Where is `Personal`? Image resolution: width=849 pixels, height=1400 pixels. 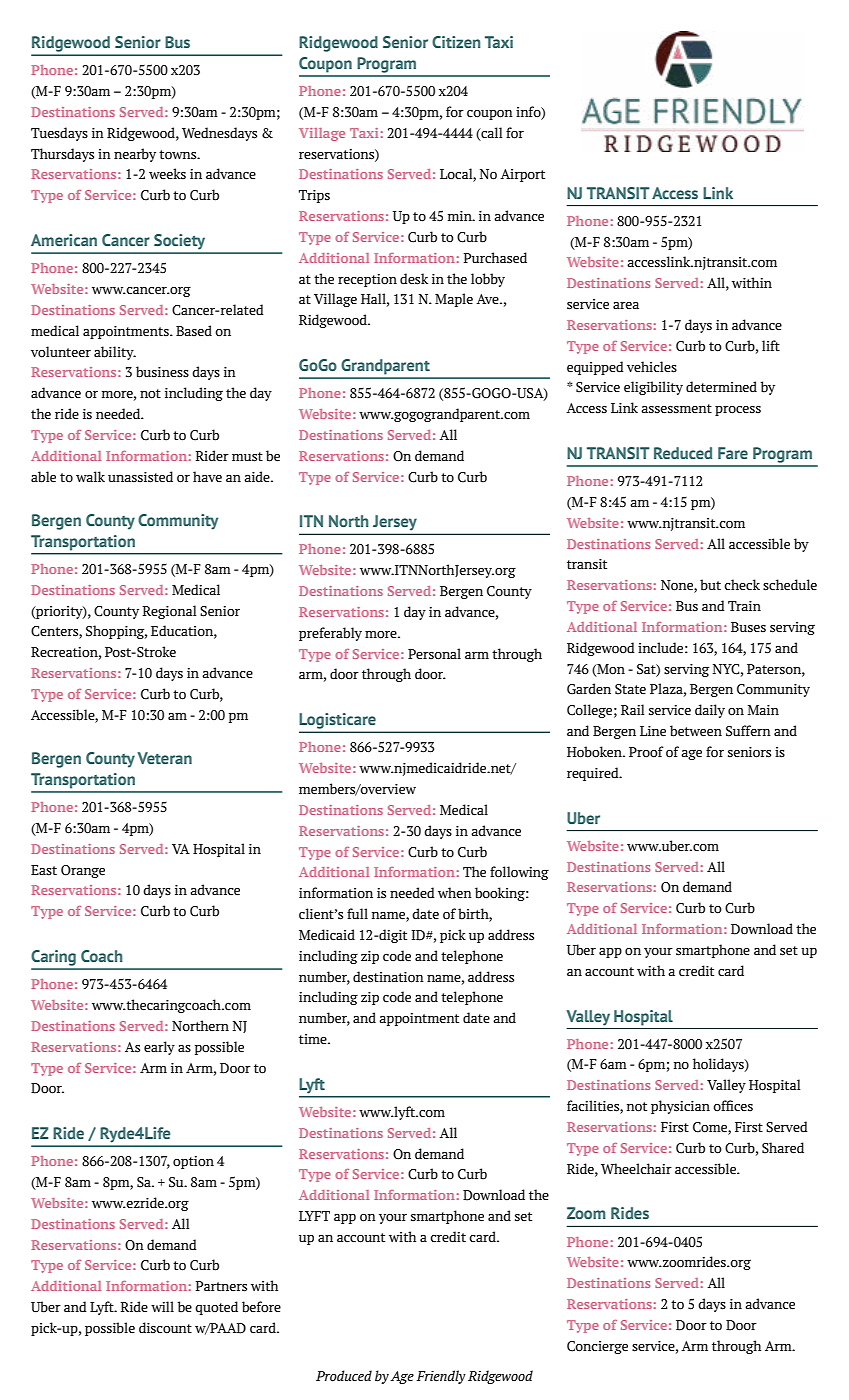 Personal is located at coordinates (434, 654).
